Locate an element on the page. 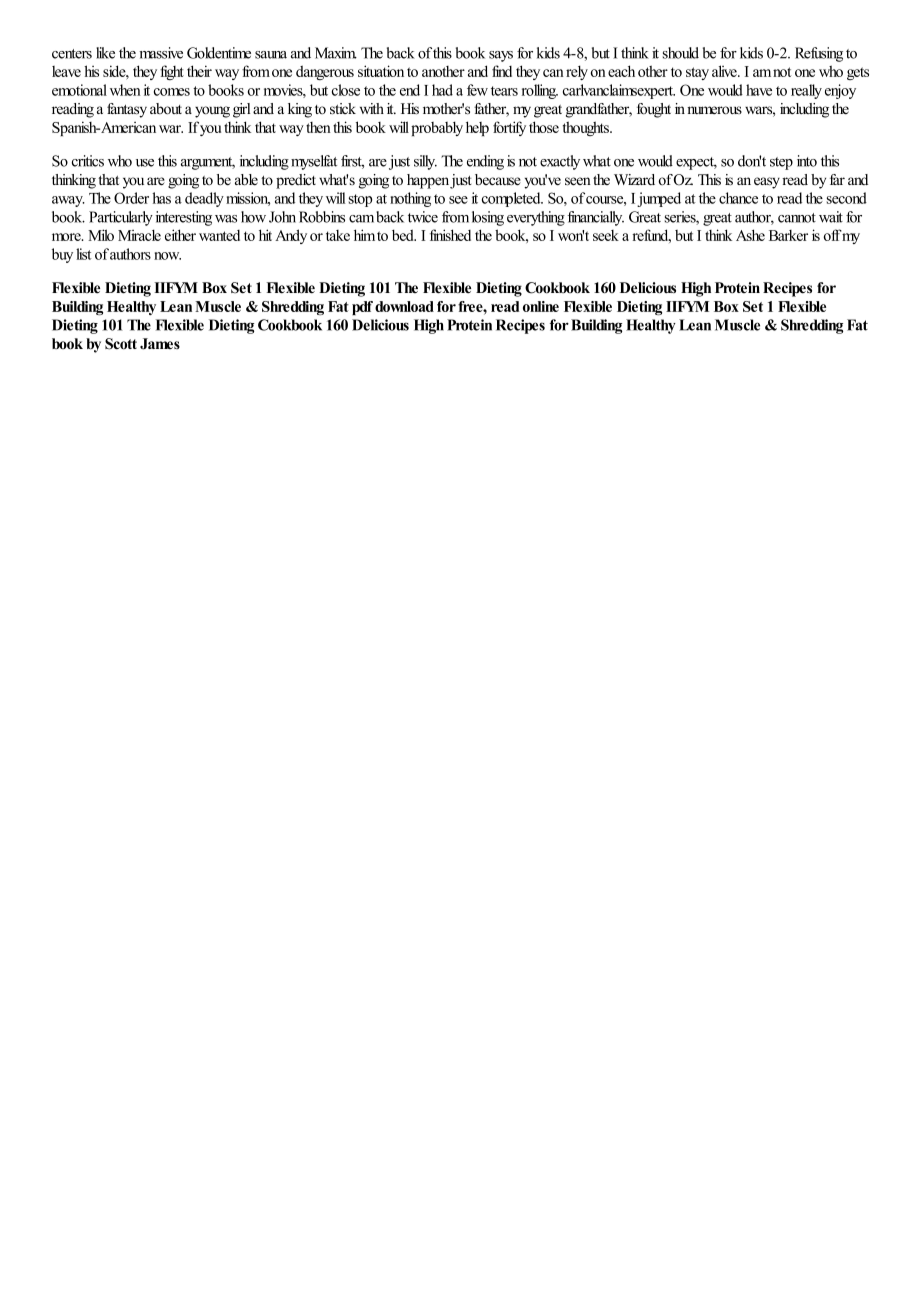  download is located at coordinates (404, 306).
